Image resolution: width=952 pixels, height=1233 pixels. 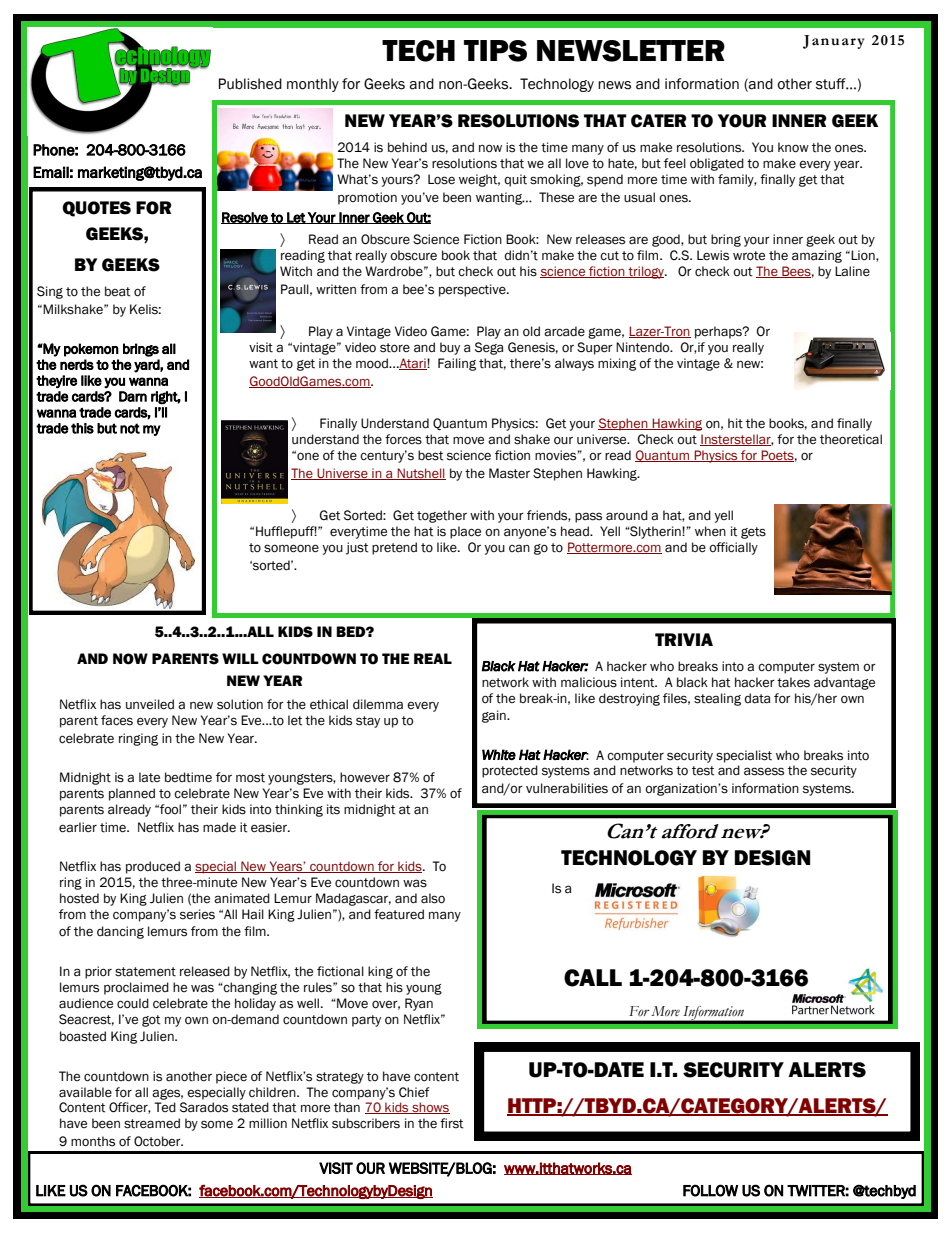 What do you see at coordinates (851, 439) in the image?
I see `theoretical` at bounding box center [851, 439].
